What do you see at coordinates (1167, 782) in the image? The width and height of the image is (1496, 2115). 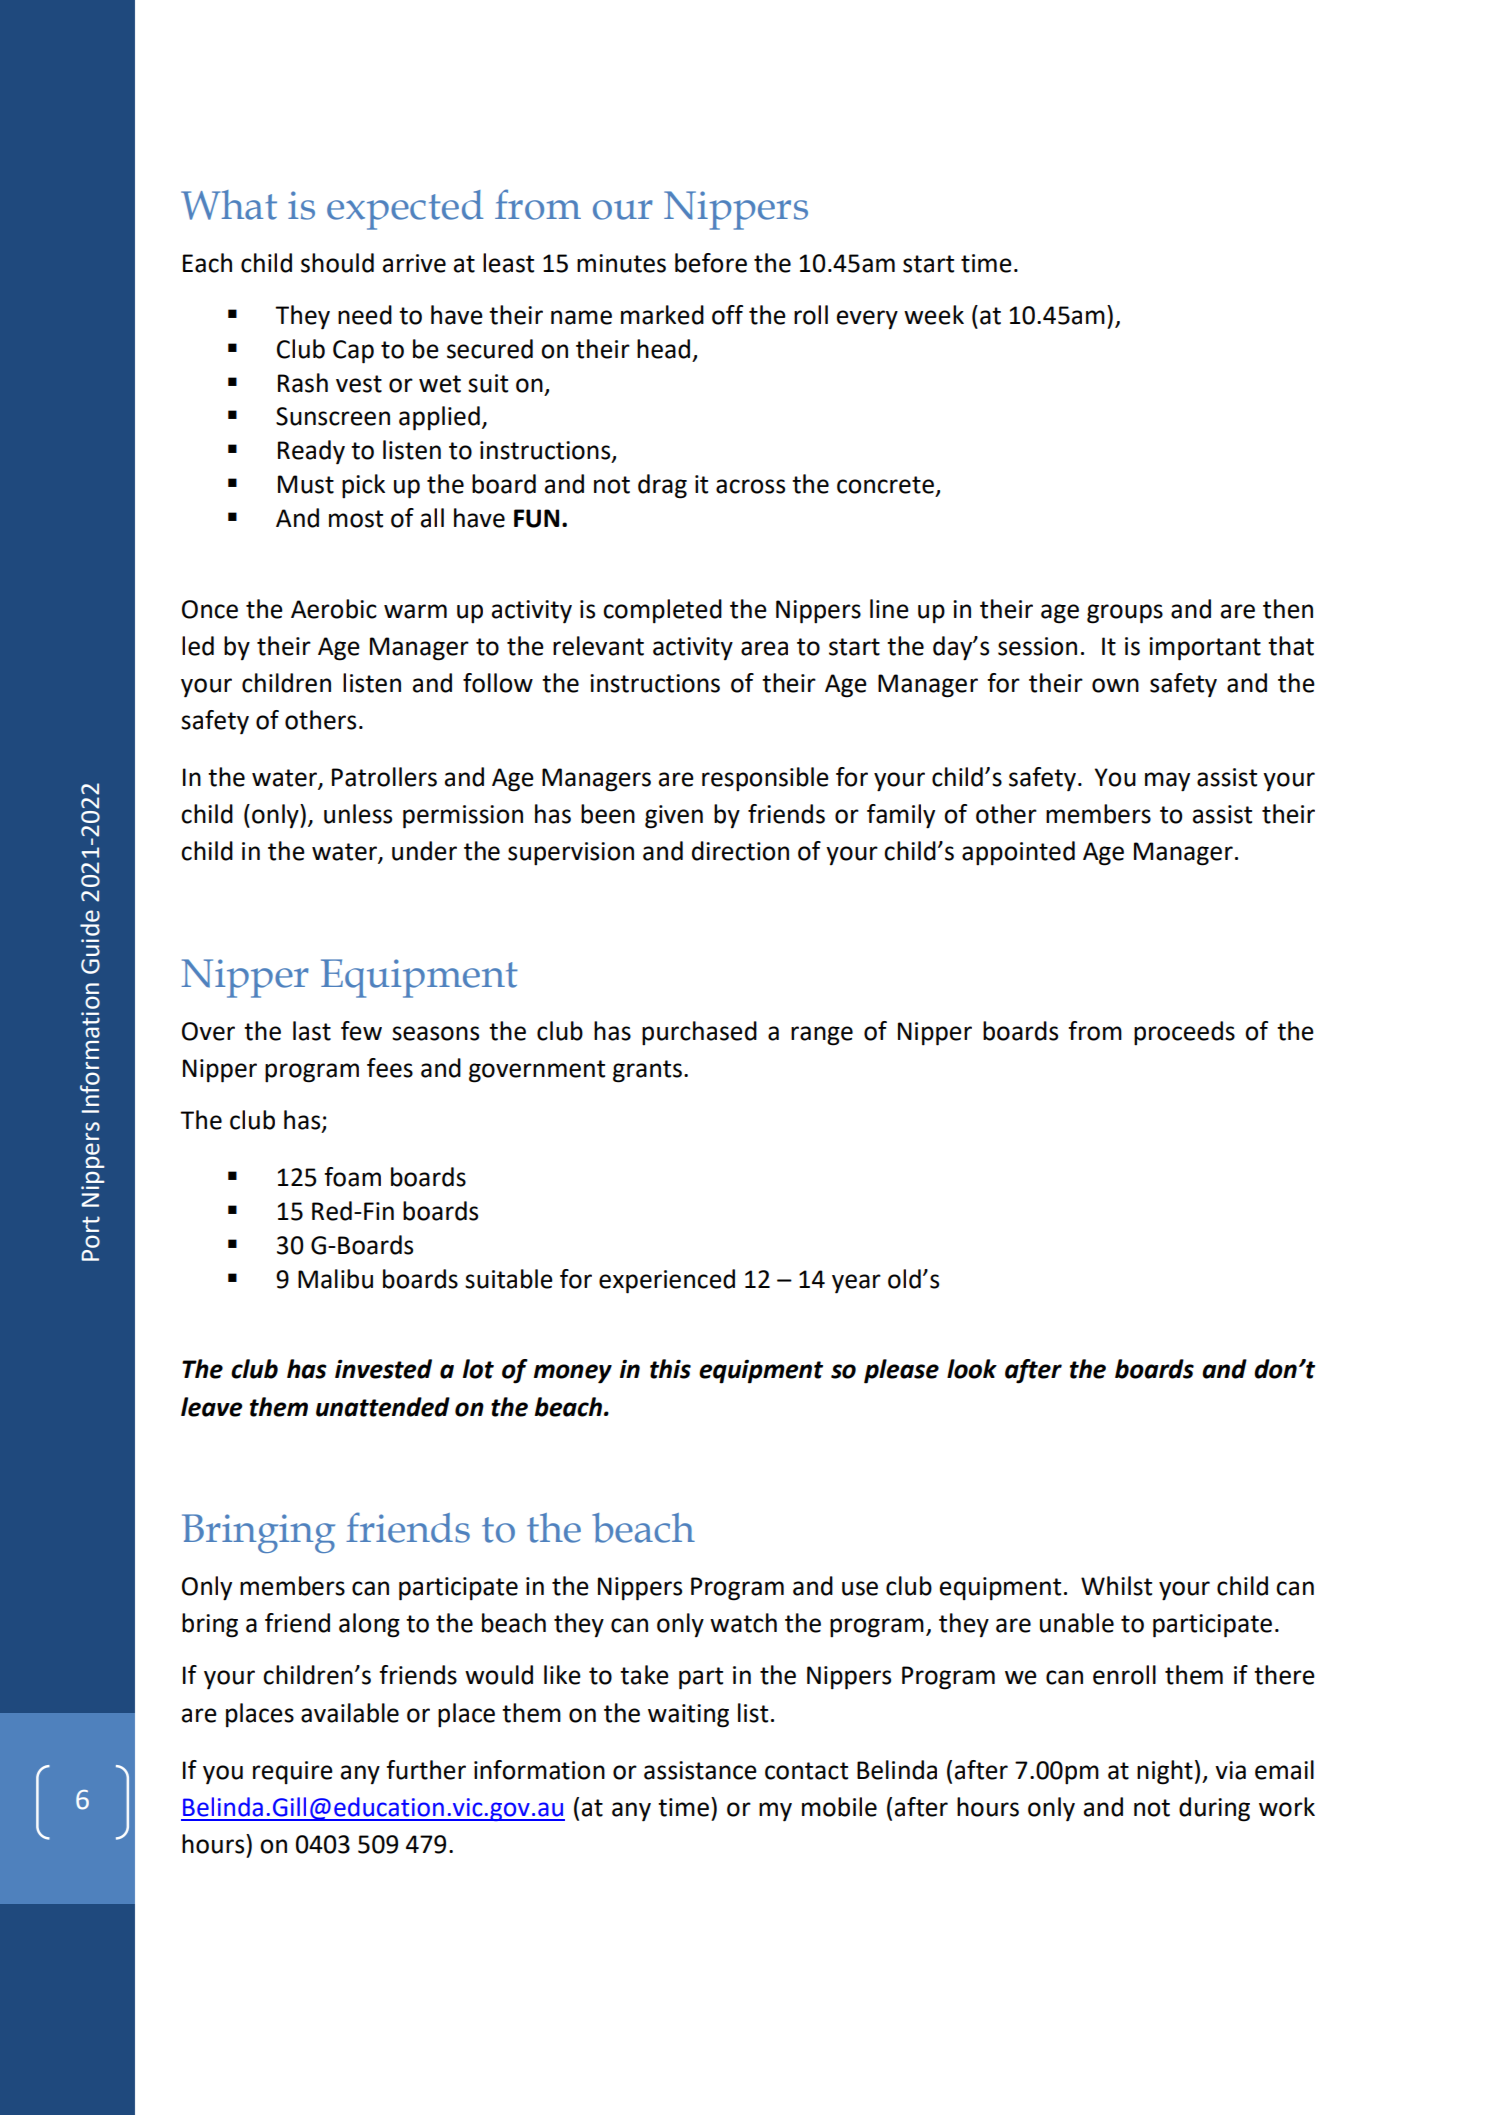 I see `may` at bounding box center [1167, 782].
